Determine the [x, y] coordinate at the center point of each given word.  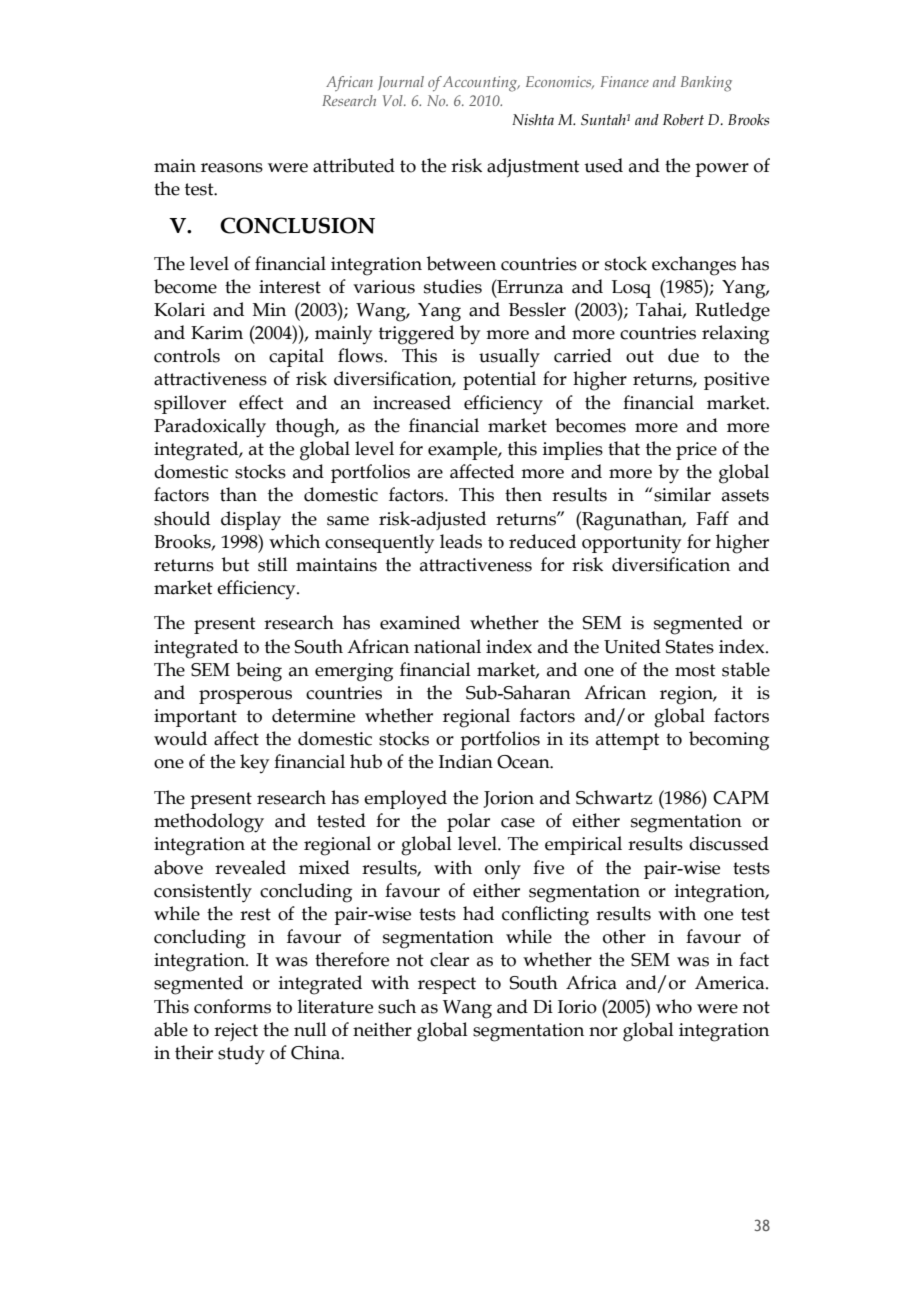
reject [236, 1032]
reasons [232, 168]
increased [412, 402]
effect [261, 402]
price [696, 451]
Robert [683, 120]
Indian [466, 761]
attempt [628, 741]
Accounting [481, 84]
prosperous [245, 697]
